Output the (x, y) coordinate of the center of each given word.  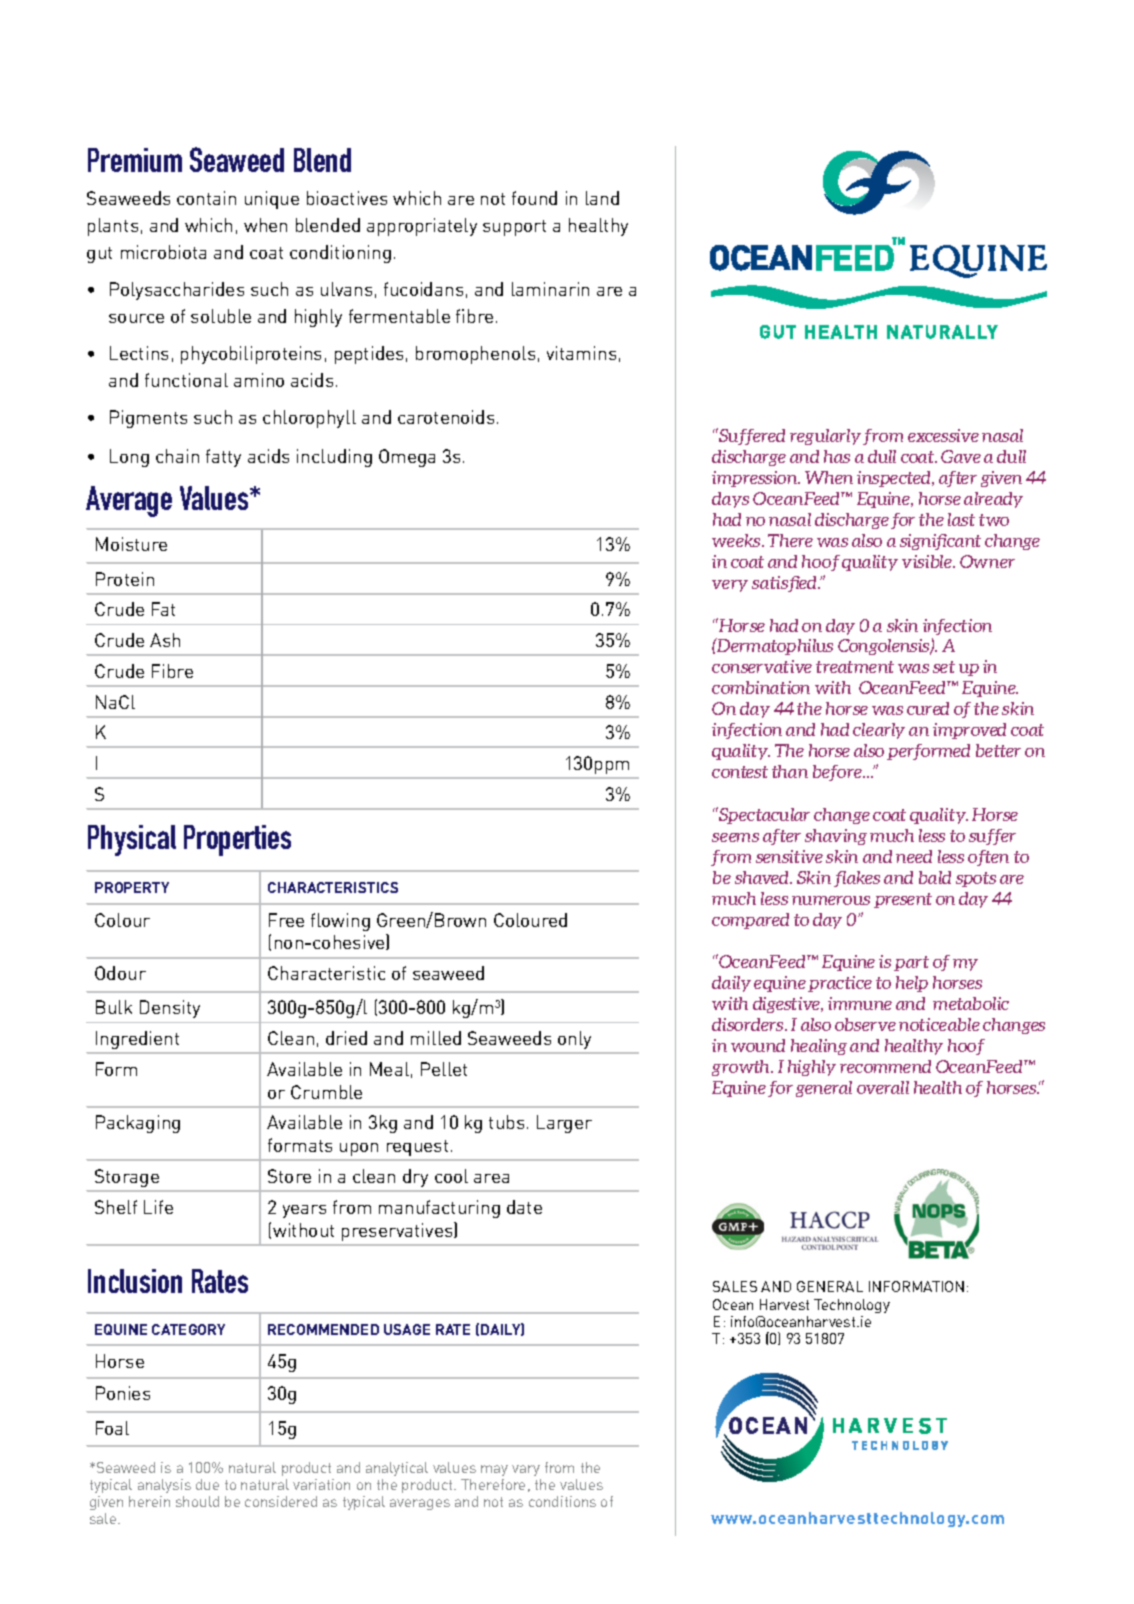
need (914, 856)
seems (735, 837)
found (534, 198)
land (602, 198)
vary (526, 1470)
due (207, 1484)
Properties (237, 840)
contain (206, 198)
